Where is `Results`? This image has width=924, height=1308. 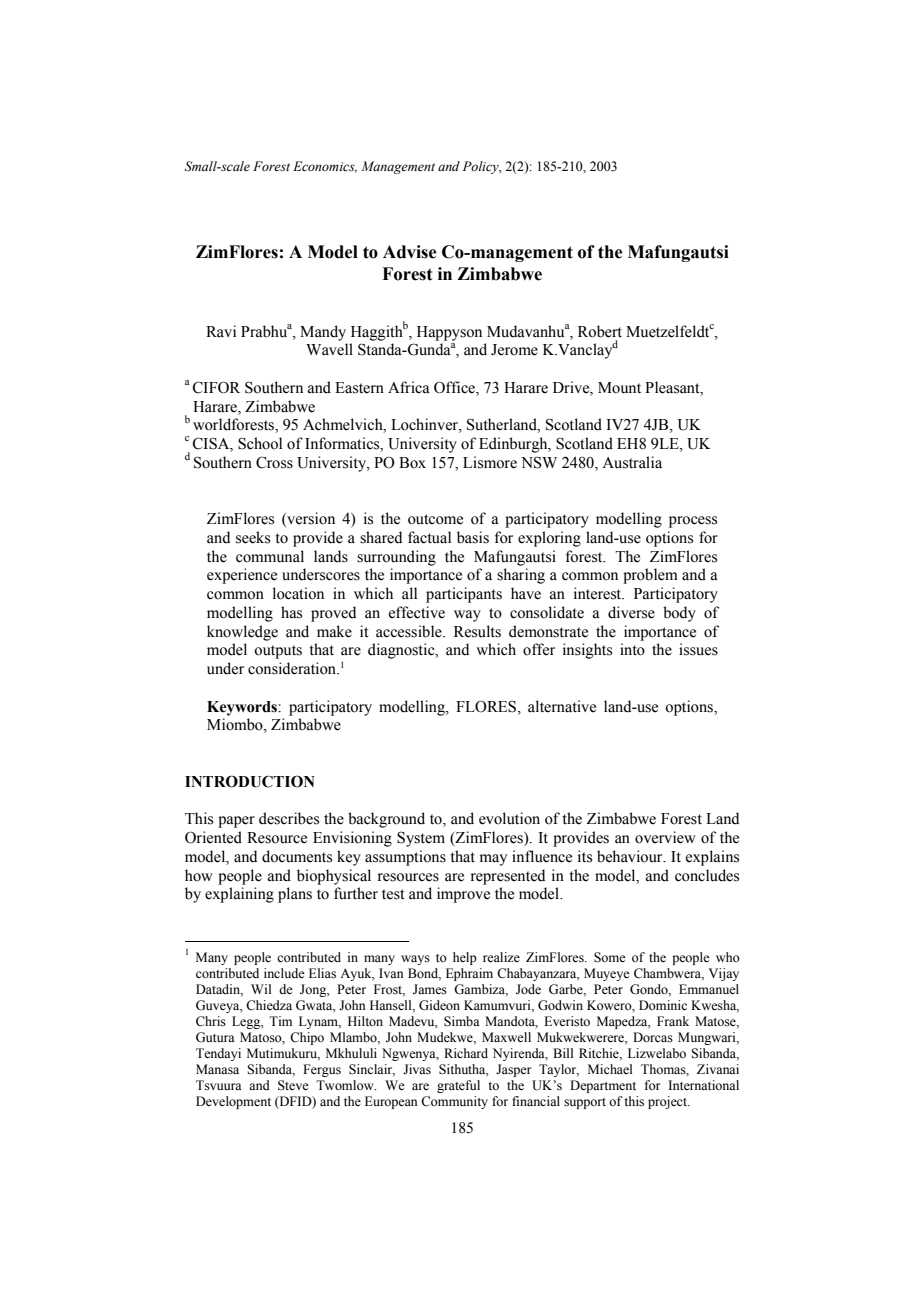 Results is located at coordinates (477, 631).
